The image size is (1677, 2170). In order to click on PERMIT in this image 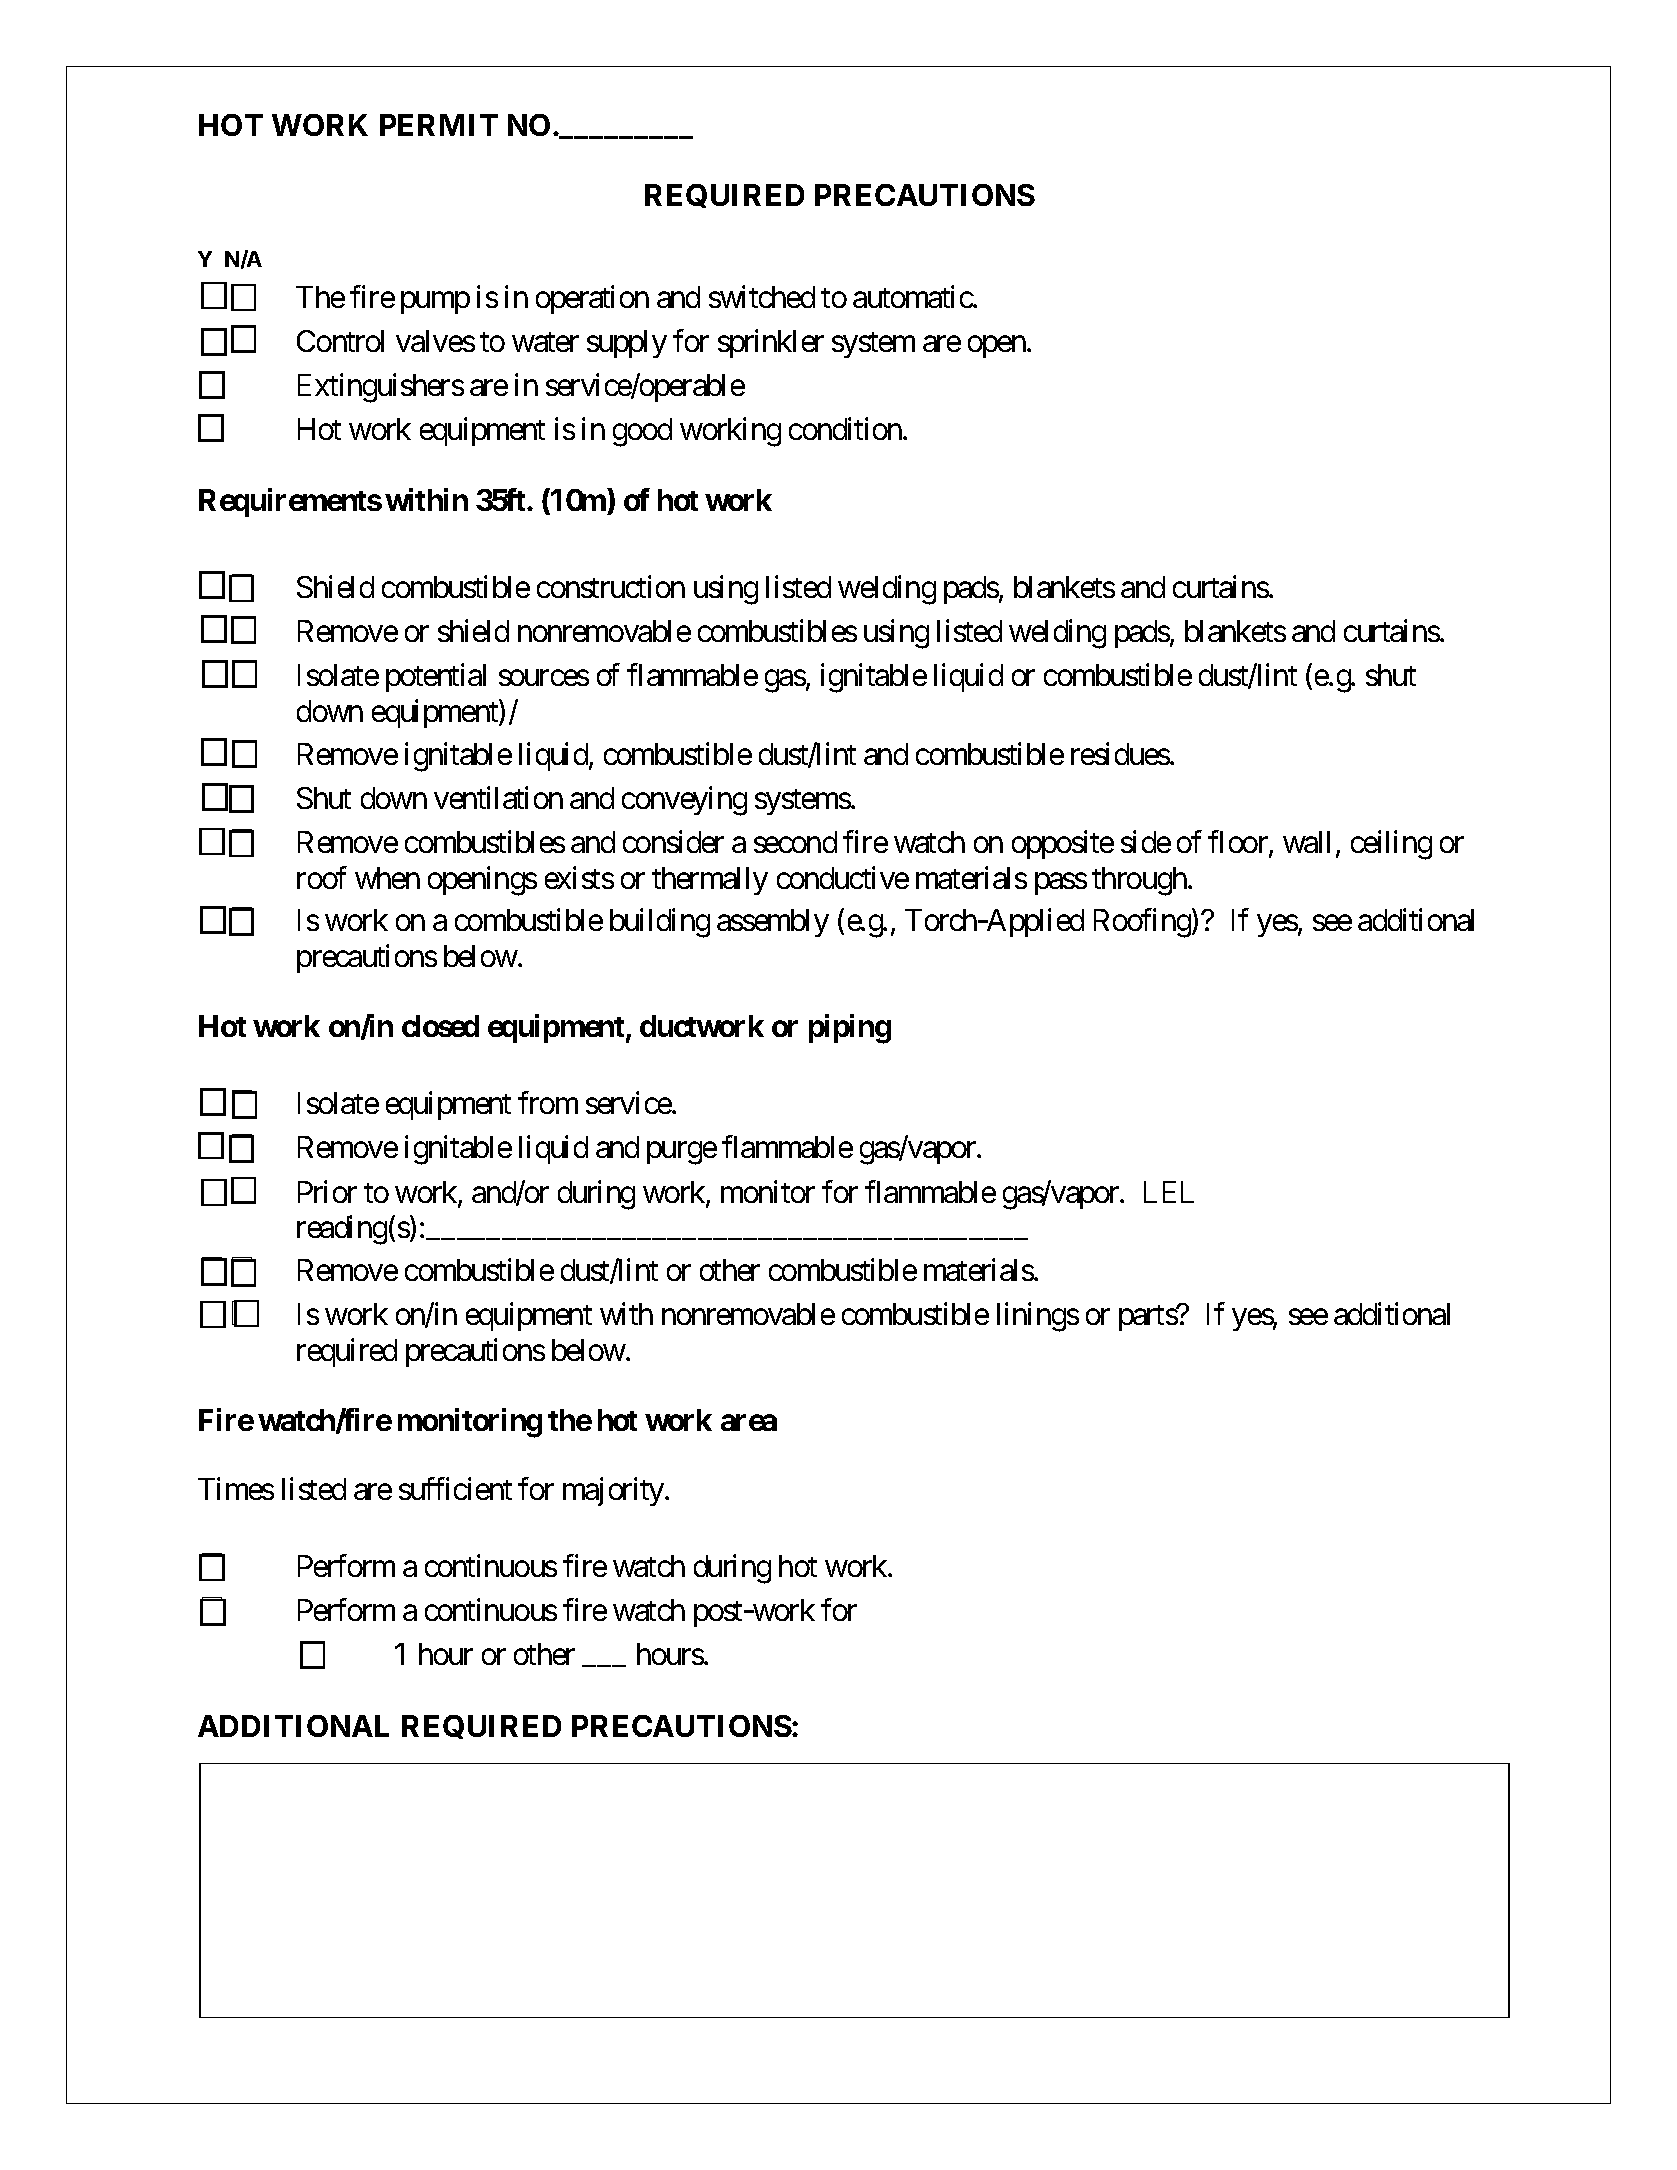, I will do `click(439, 125)`.
